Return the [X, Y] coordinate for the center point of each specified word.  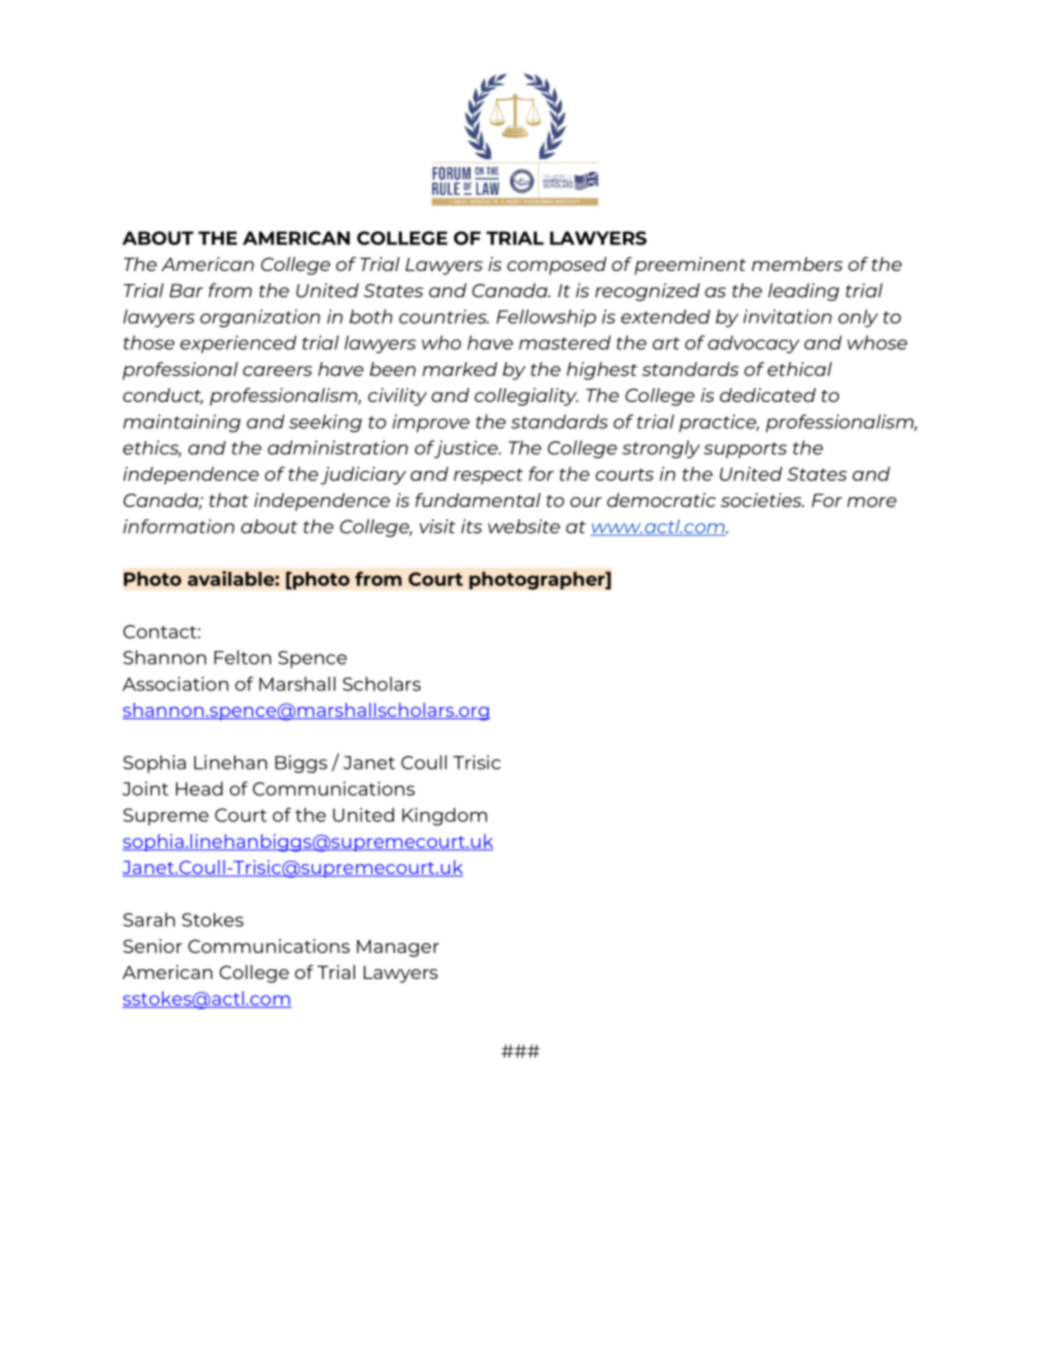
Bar [186, 291]
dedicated [768, 395]
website [524, 526]
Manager [398, 948]
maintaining [182, 423]
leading [803, 292]
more [872, 502]
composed [557, 266]
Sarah [149, 919]
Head [199, 788]
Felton [242, 657]
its [471, 526]
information [178, 526]
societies [762, 500]
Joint [145, 788]
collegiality [526, 397]
